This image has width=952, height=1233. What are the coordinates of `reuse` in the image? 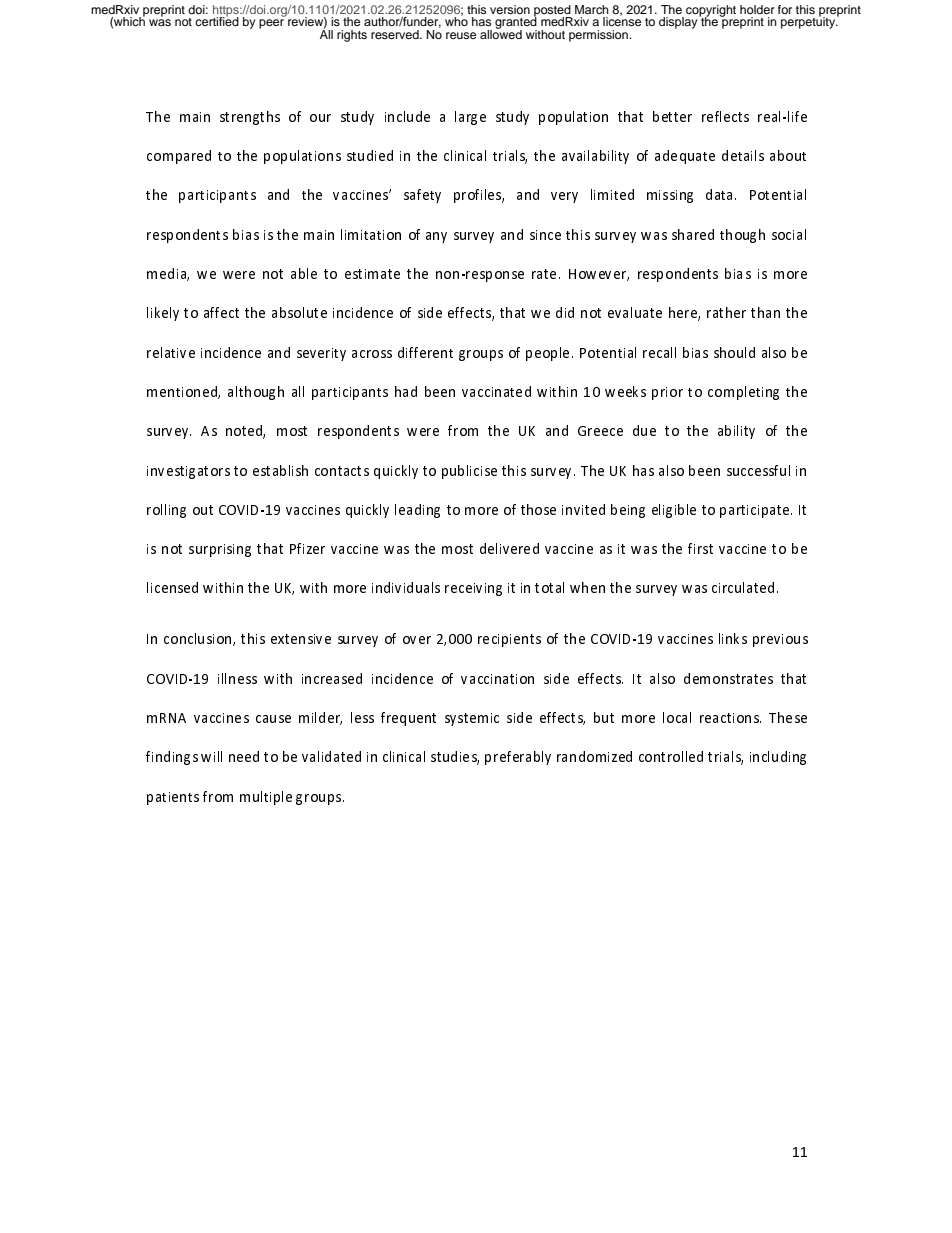 It's located at (461, 35).
